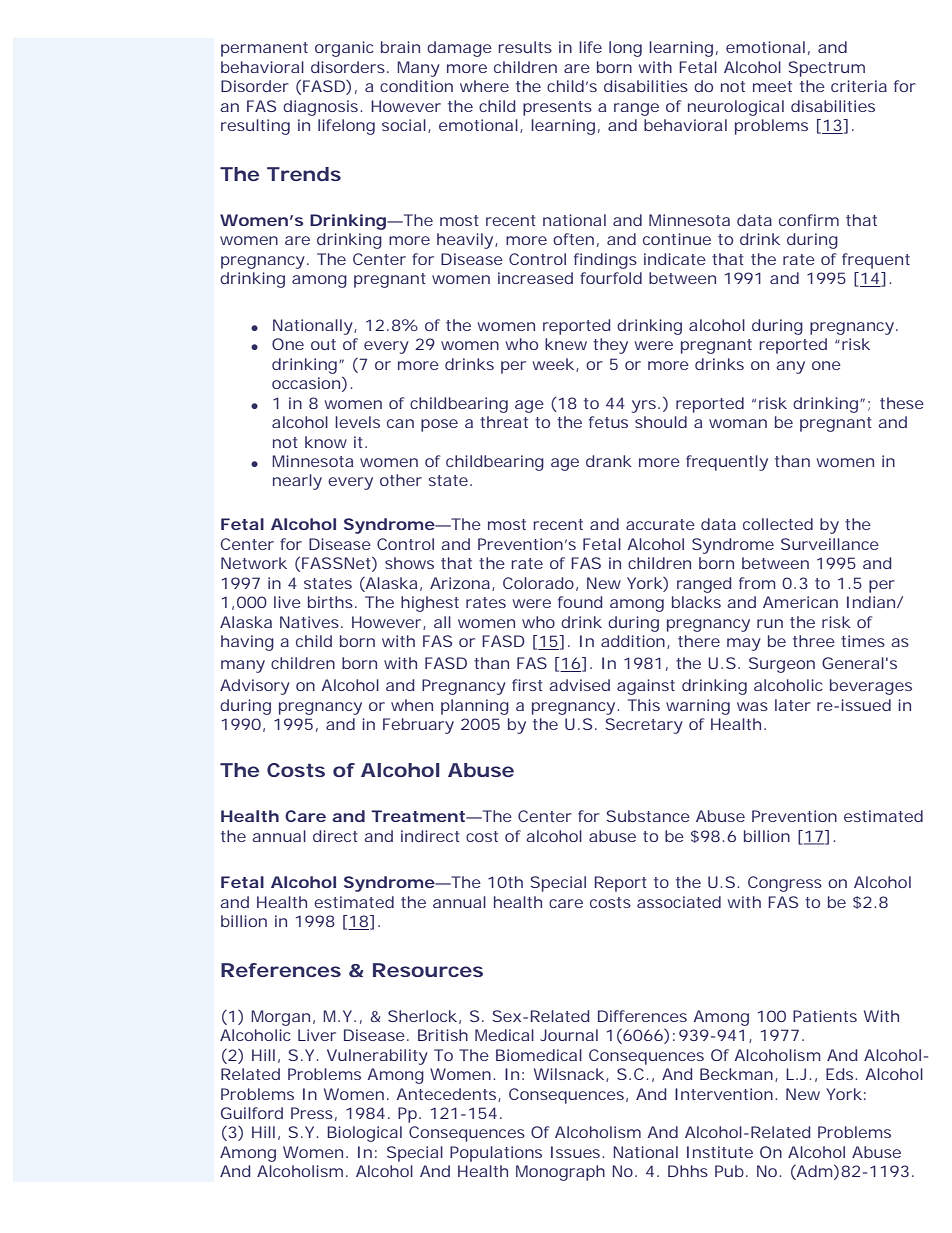  Describe the element at coordinates (577, 1152) in the screenshot. I see `Issues` at that location.
